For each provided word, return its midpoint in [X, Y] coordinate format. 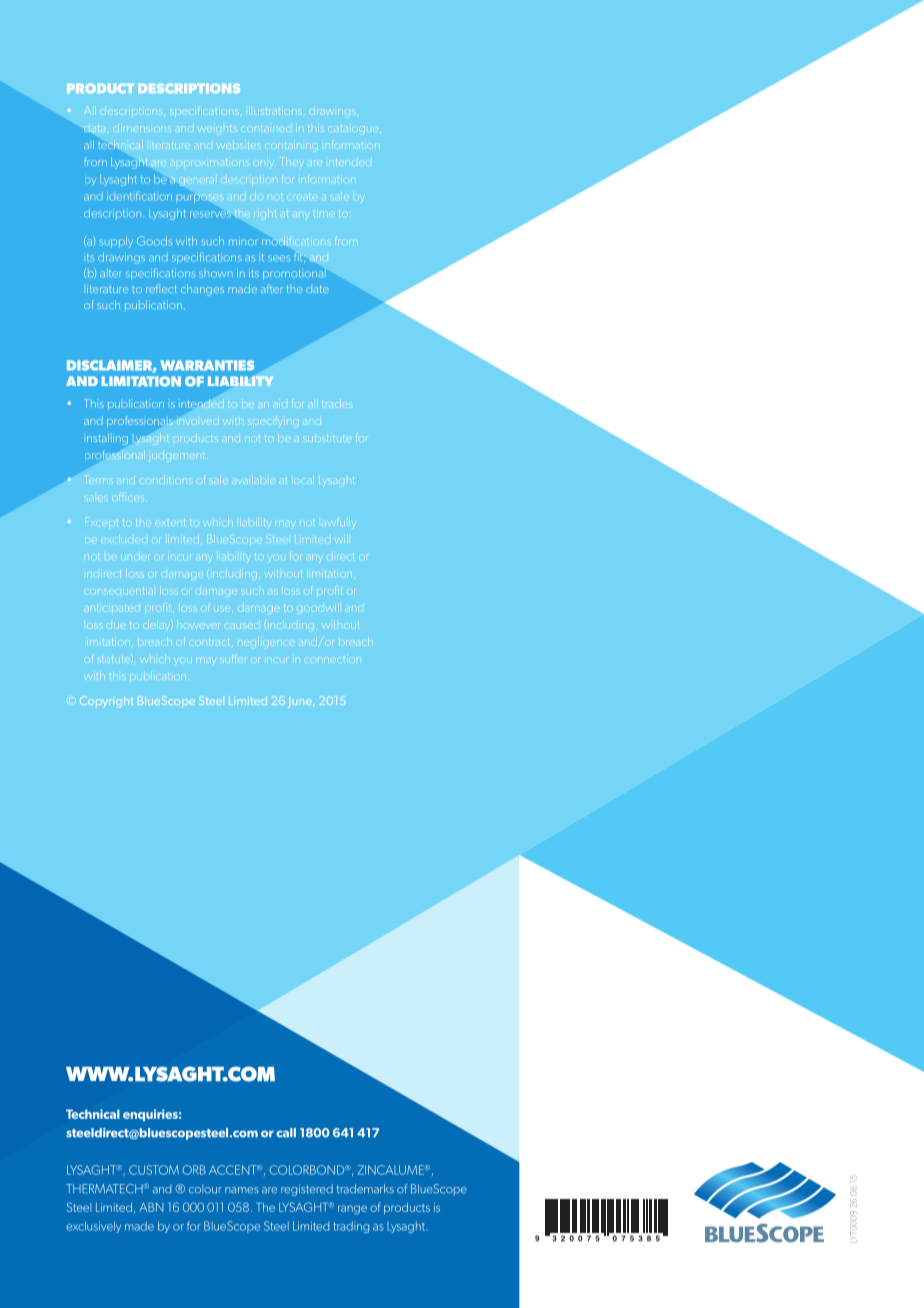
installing [107, 439]
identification [139, 196]
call [286, 1133]
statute [112, 660]
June [301, 703]
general [199, 180]
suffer [232, 659]
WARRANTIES [207, 365]
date [317, 289]
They [292, 161]
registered [307, 1190]
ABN [151, 1207]
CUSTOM [154, 1170]
